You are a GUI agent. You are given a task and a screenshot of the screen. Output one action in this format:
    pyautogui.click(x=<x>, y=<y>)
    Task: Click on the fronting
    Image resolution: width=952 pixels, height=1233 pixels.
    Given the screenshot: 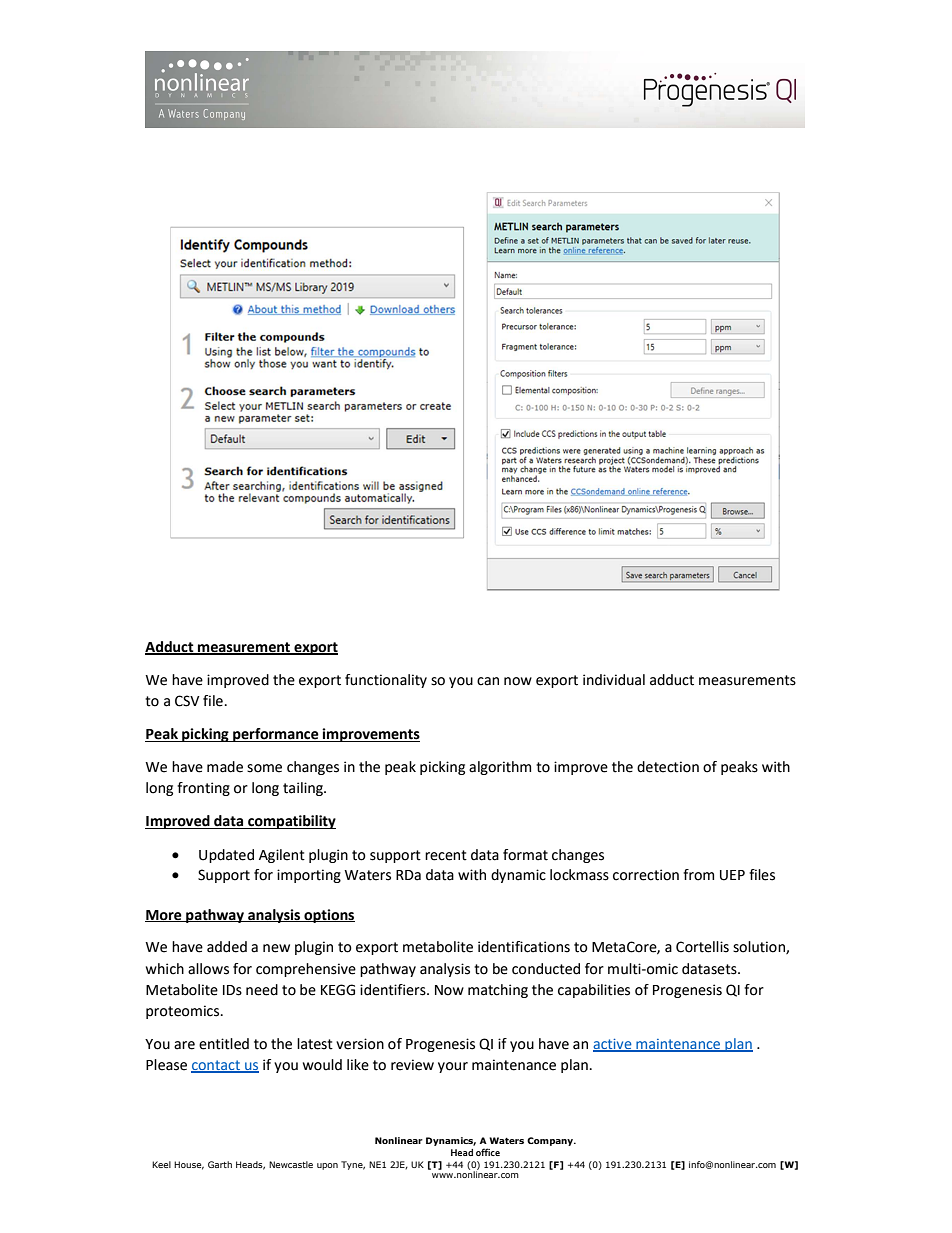 What is the action you would take?
    pyautogui.click(x=203, y=789)
